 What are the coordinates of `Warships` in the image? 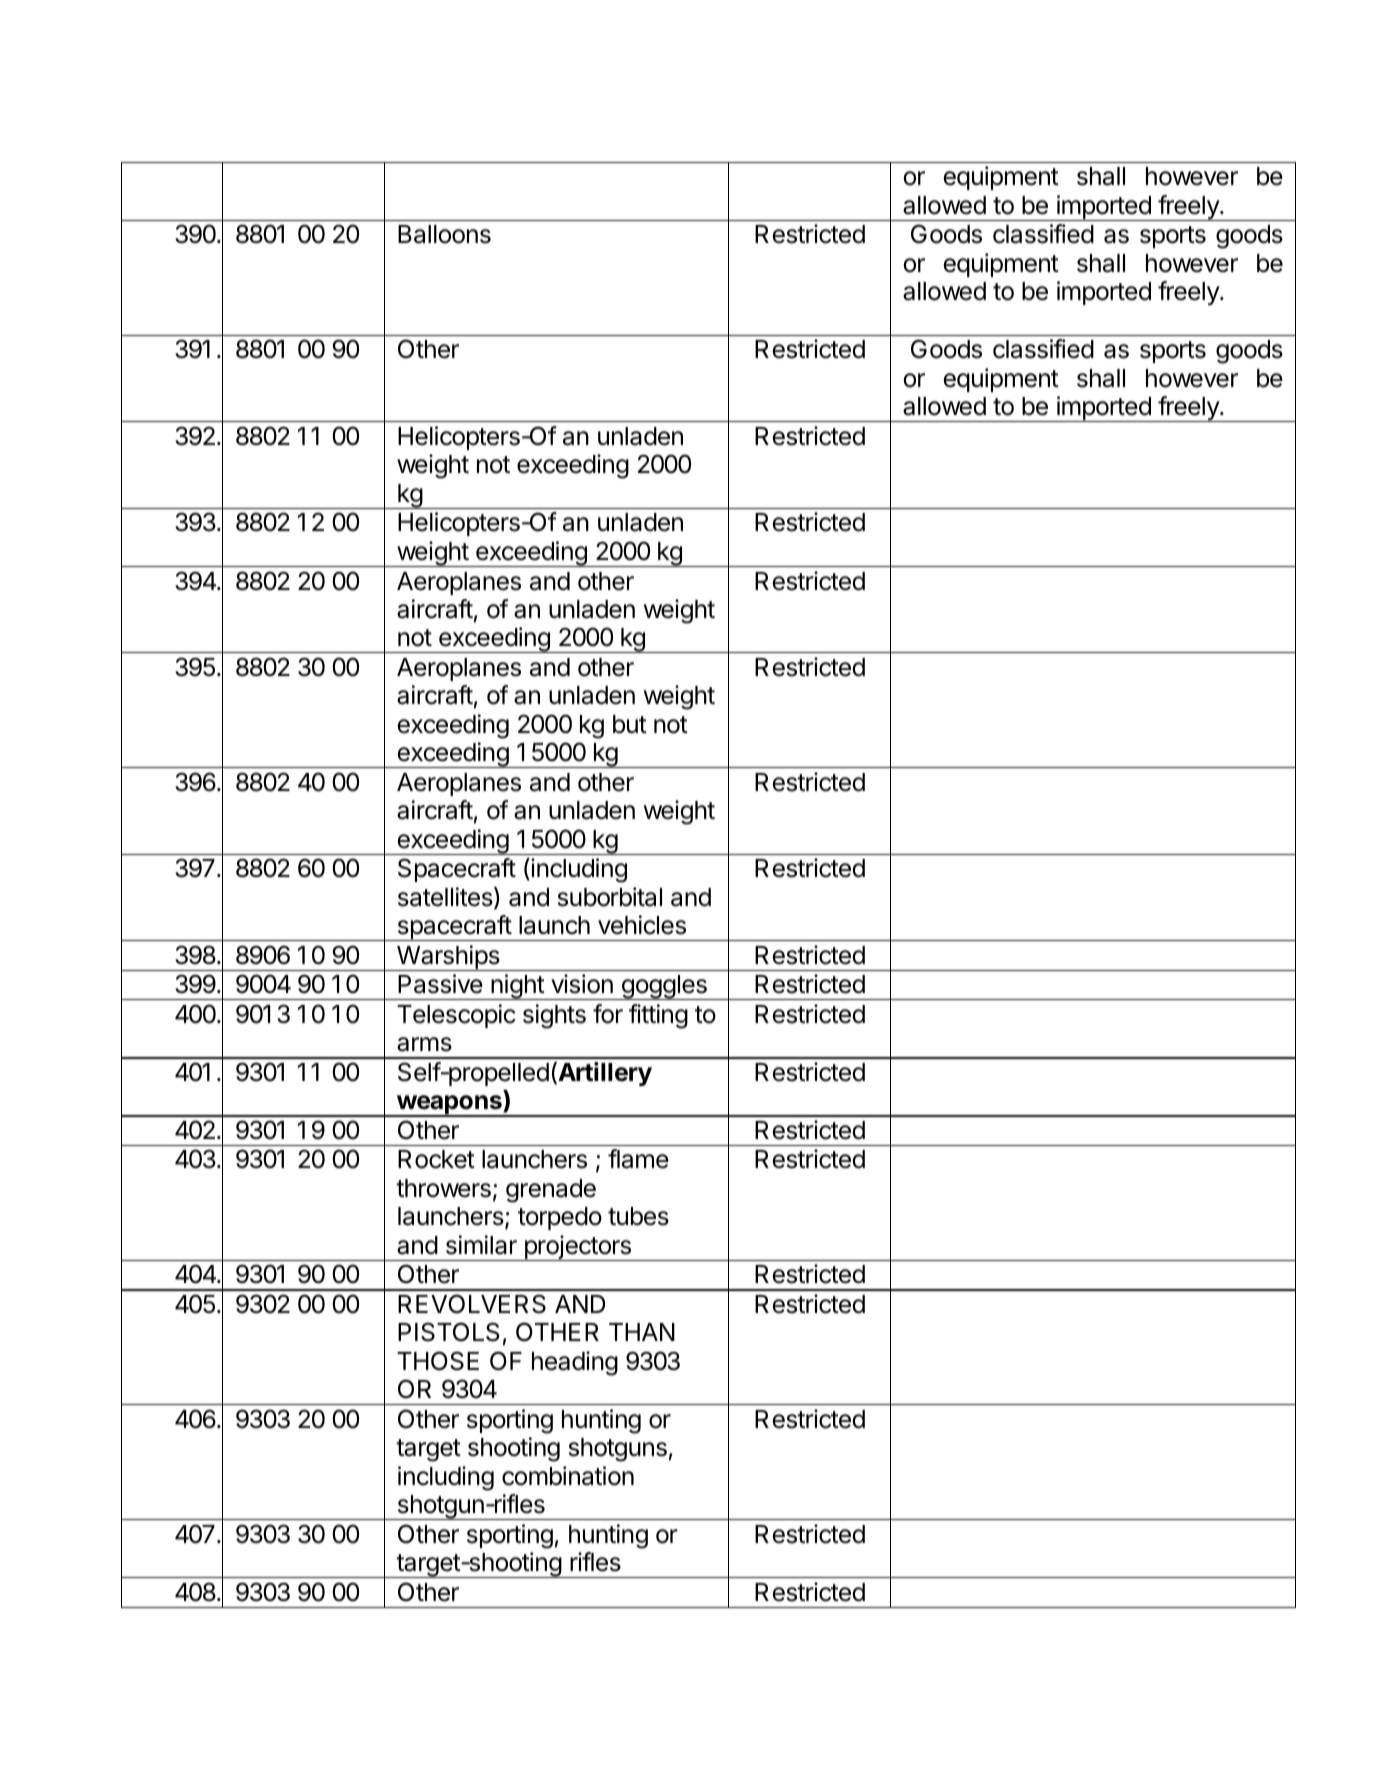 It's located at (448, 958).
